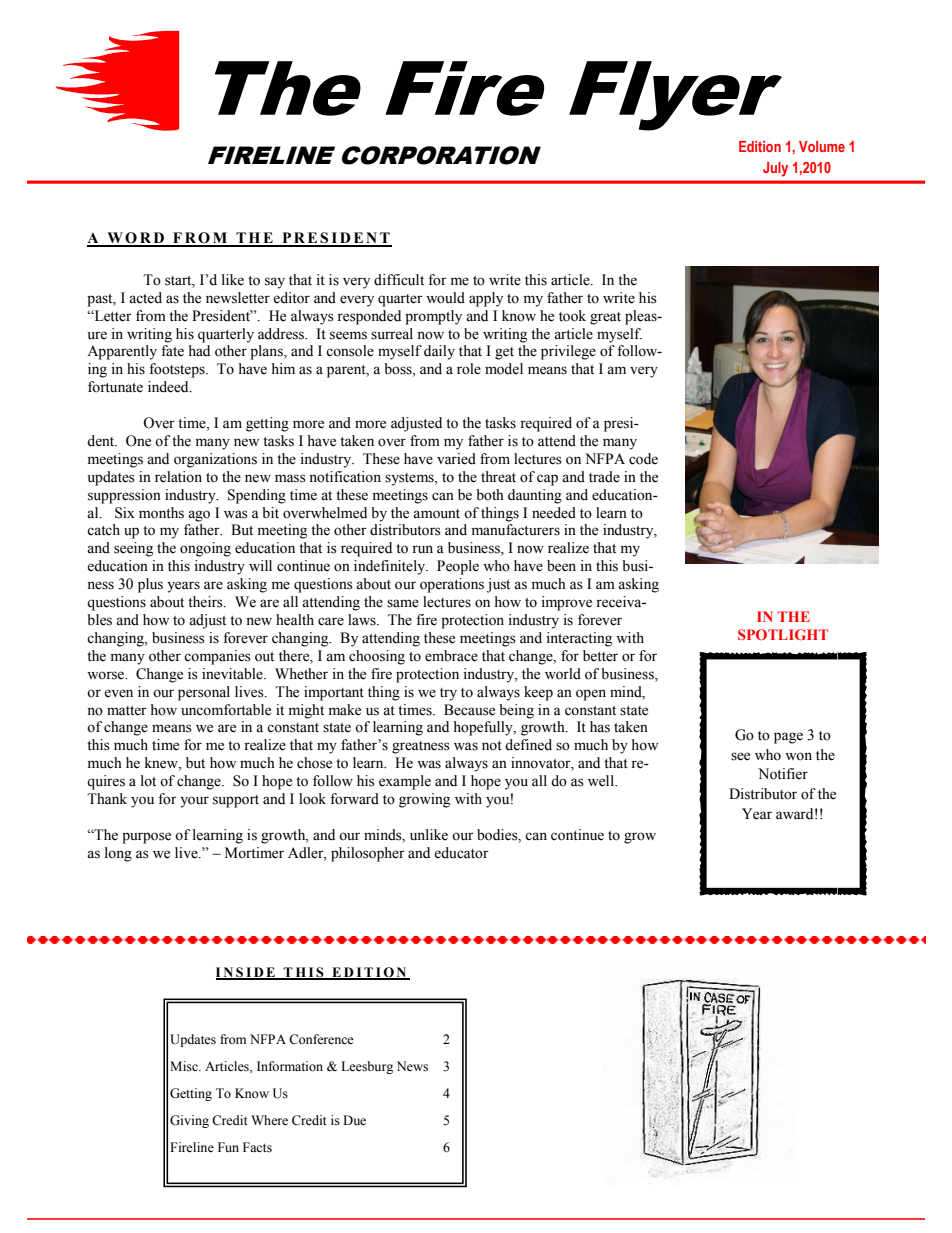  I want to click on embrace, so click(451, 656).
